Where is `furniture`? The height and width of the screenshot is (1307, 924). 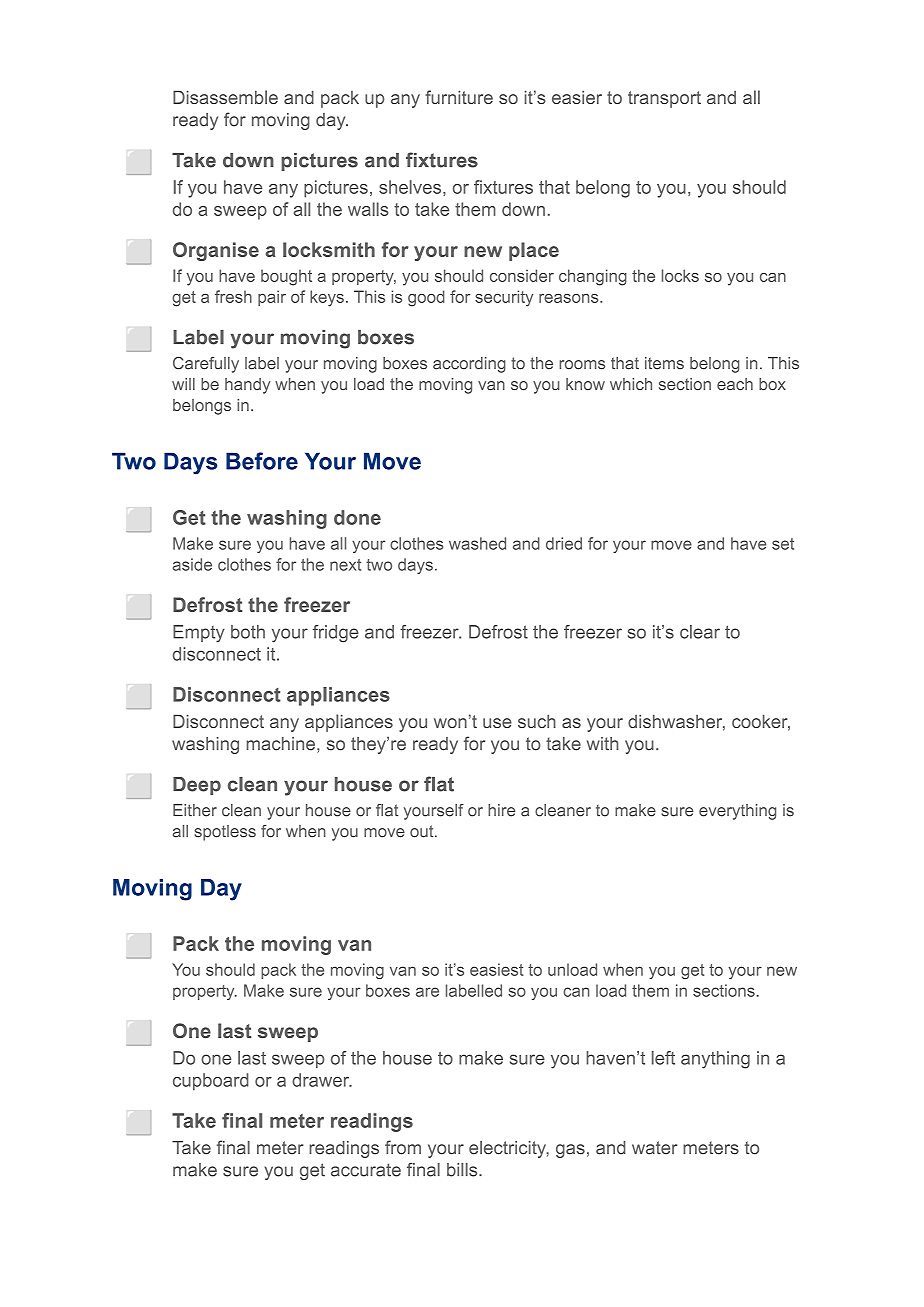
furniture is located at coordinates (459, 97).
